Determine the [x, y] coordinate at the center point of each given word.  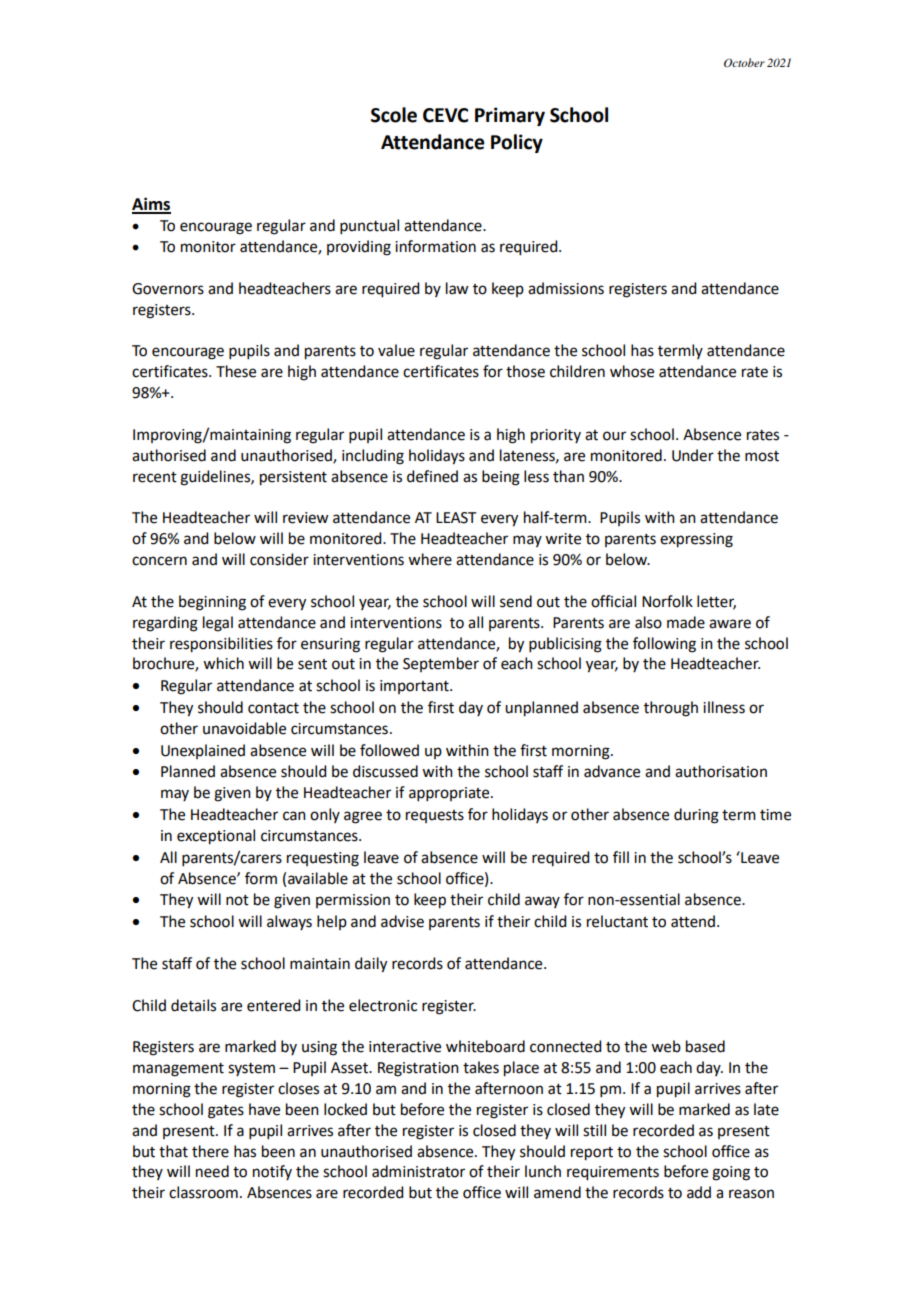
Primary [510, 116]
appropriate [450, 794]
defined [432, 476]
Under [693, 455]
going [731, 1173]
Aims [151, 205]
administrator [418, 1171]
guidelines [216, 478]
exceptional [216, 837]
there [210, 1151]
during [696, 816]
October [744, 62]
